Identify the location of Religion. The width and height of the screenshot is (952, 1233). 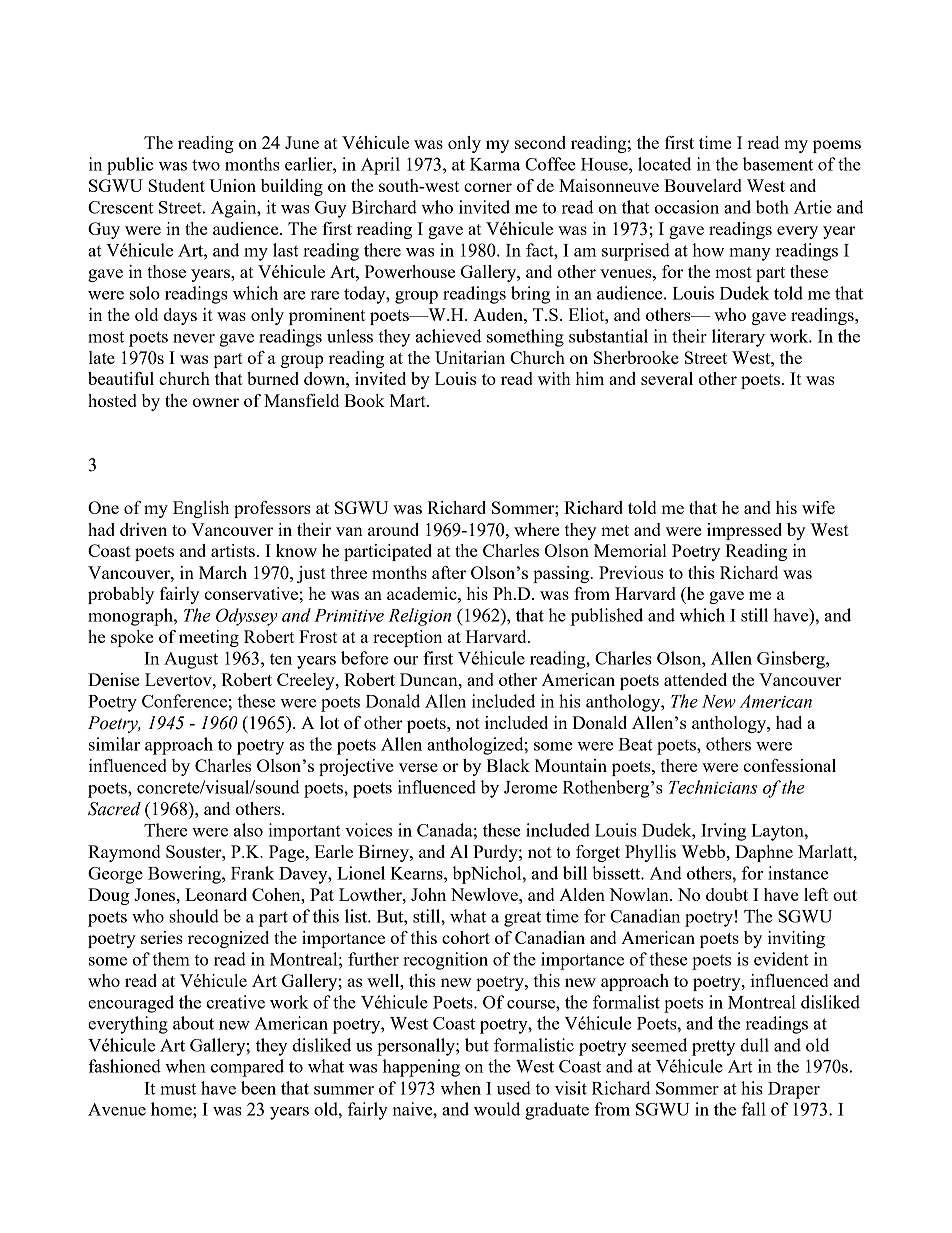
(419, 617).
